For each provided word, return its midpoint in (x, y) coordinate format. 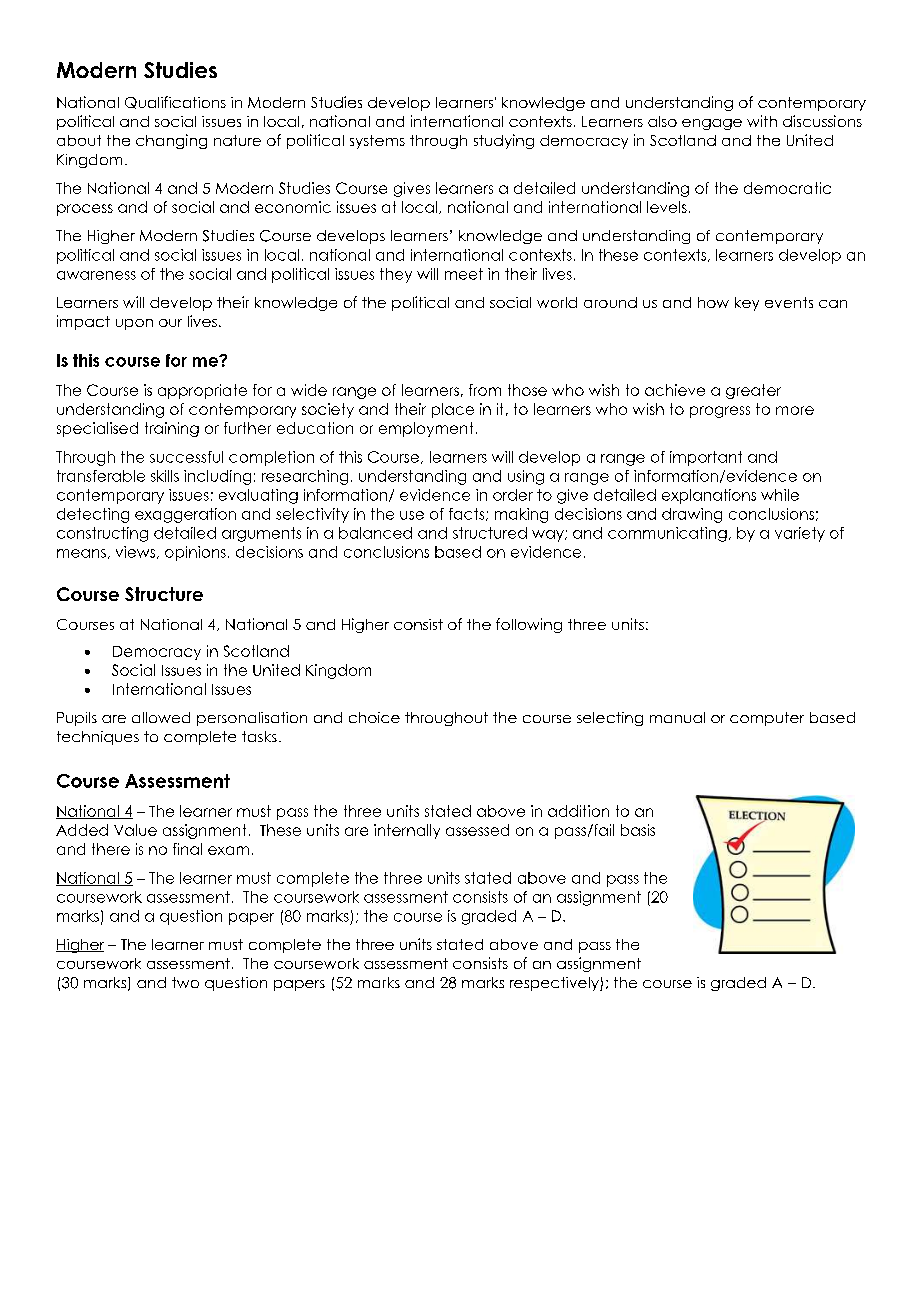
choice (374, 717)
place (453, 410)
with (762, 121)
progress (720, 412)
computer (767, 719)
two (185, 982)
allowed (161, 717)
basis (638, 830)
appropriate (202, 391)
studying (504, 141)
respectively (555, 984)
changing (171, 141)
